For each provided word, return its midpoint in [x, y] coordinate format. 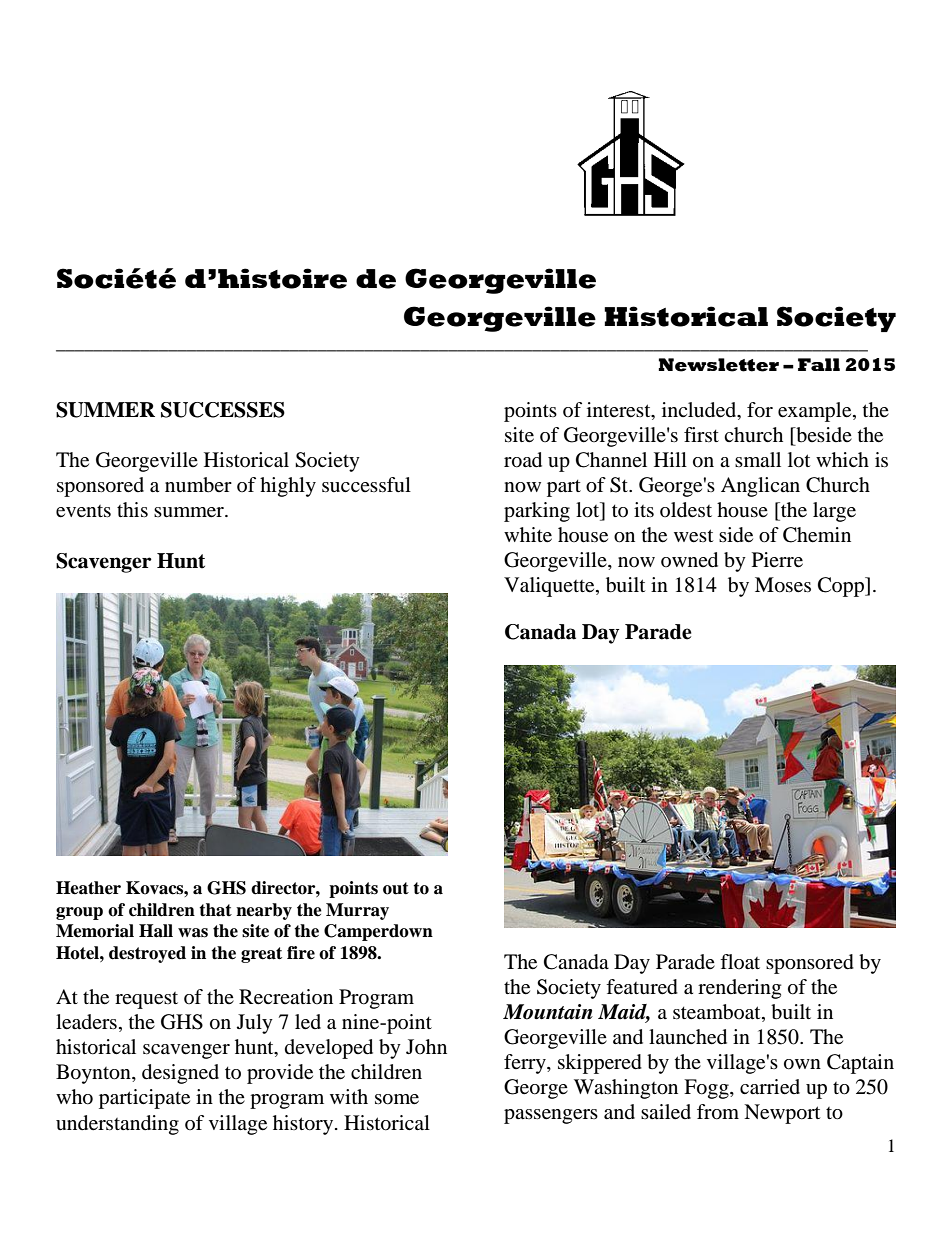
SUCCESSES [223, 410]
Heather [88, 888]
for [760, 410]
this [132, 509]
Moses [783, 585]
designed [180, 1074]
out [396, 888]
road [523, 460]
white [528, 535]
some [397, 1099]
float [740, 962]
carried [770, 1087]
